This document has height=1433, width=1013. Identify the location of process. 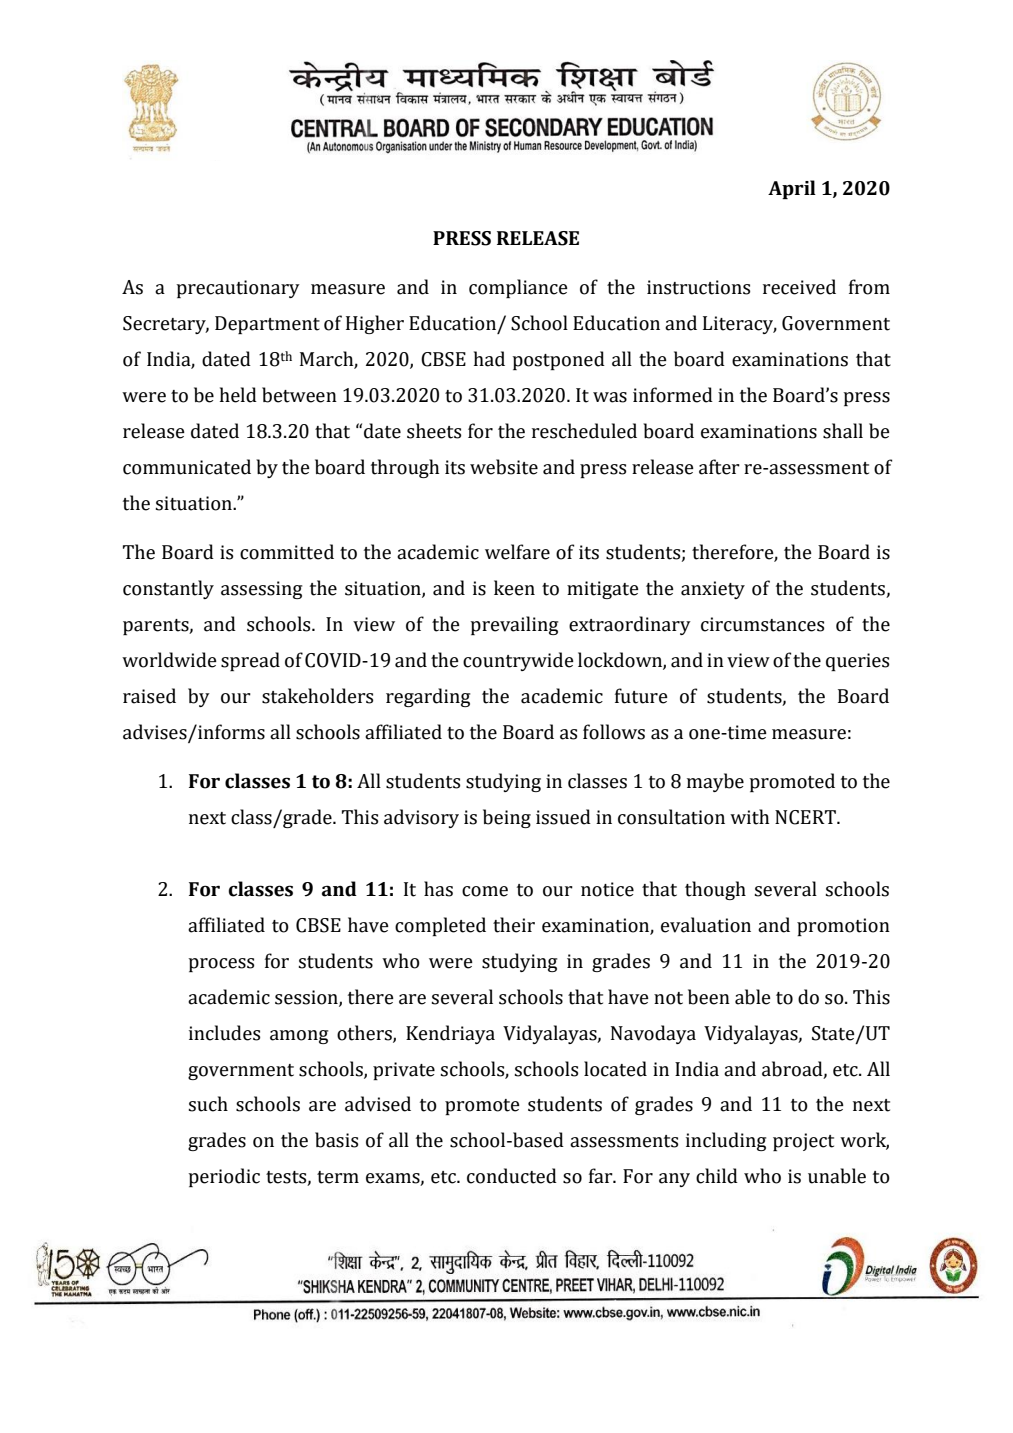
(221, 965).
